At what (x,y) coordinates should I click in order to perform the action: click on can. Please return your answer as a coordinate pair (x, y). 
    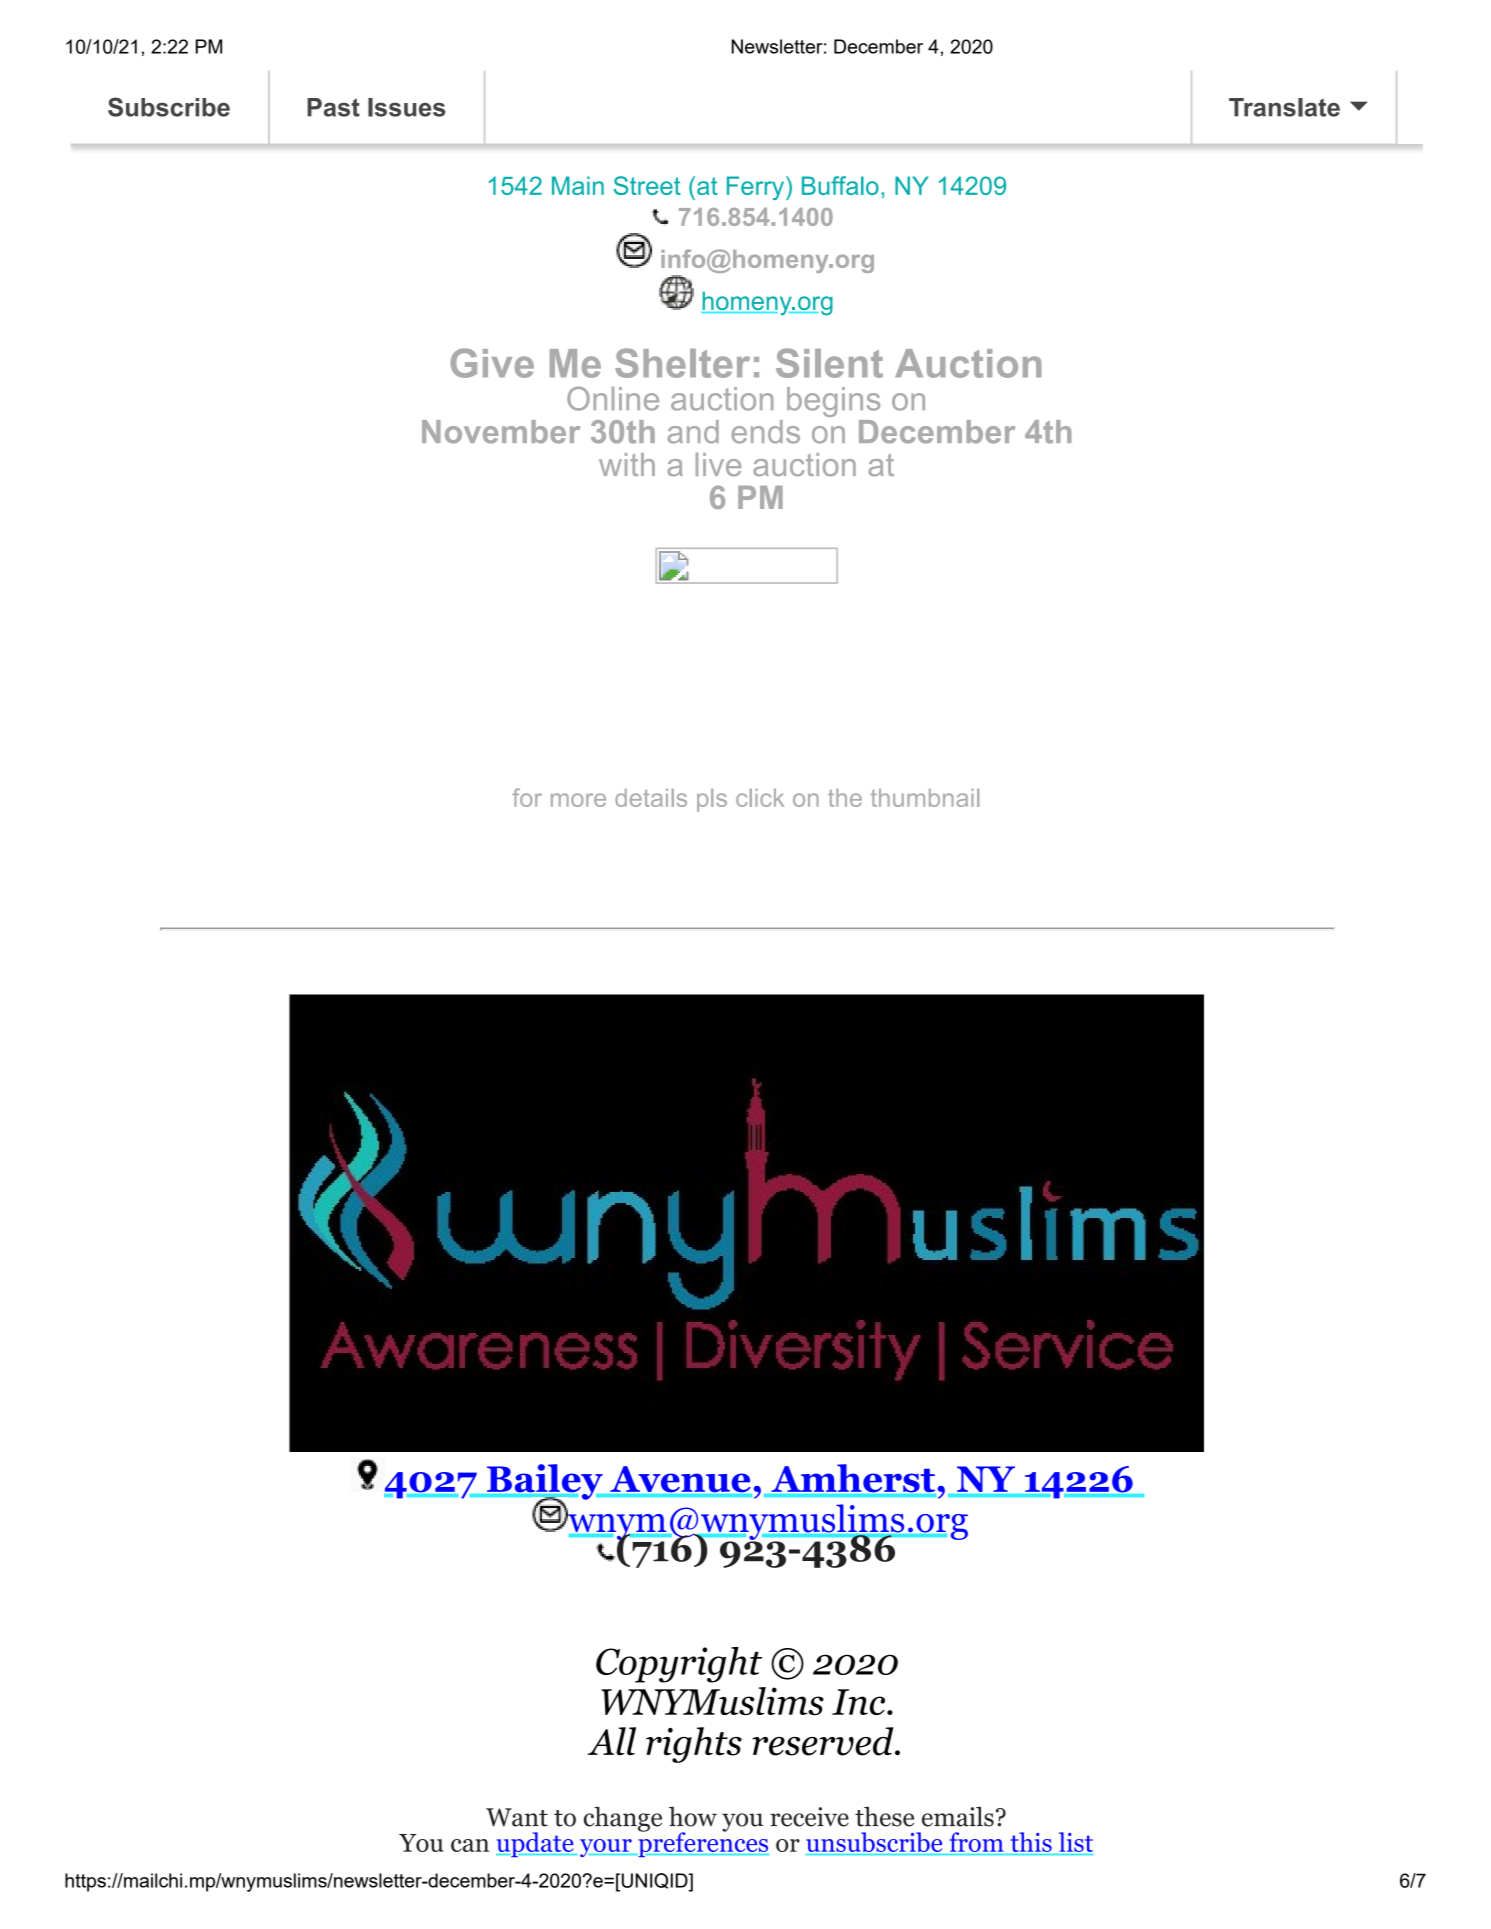
    Looking at the image, I should click on (470, 1845).
